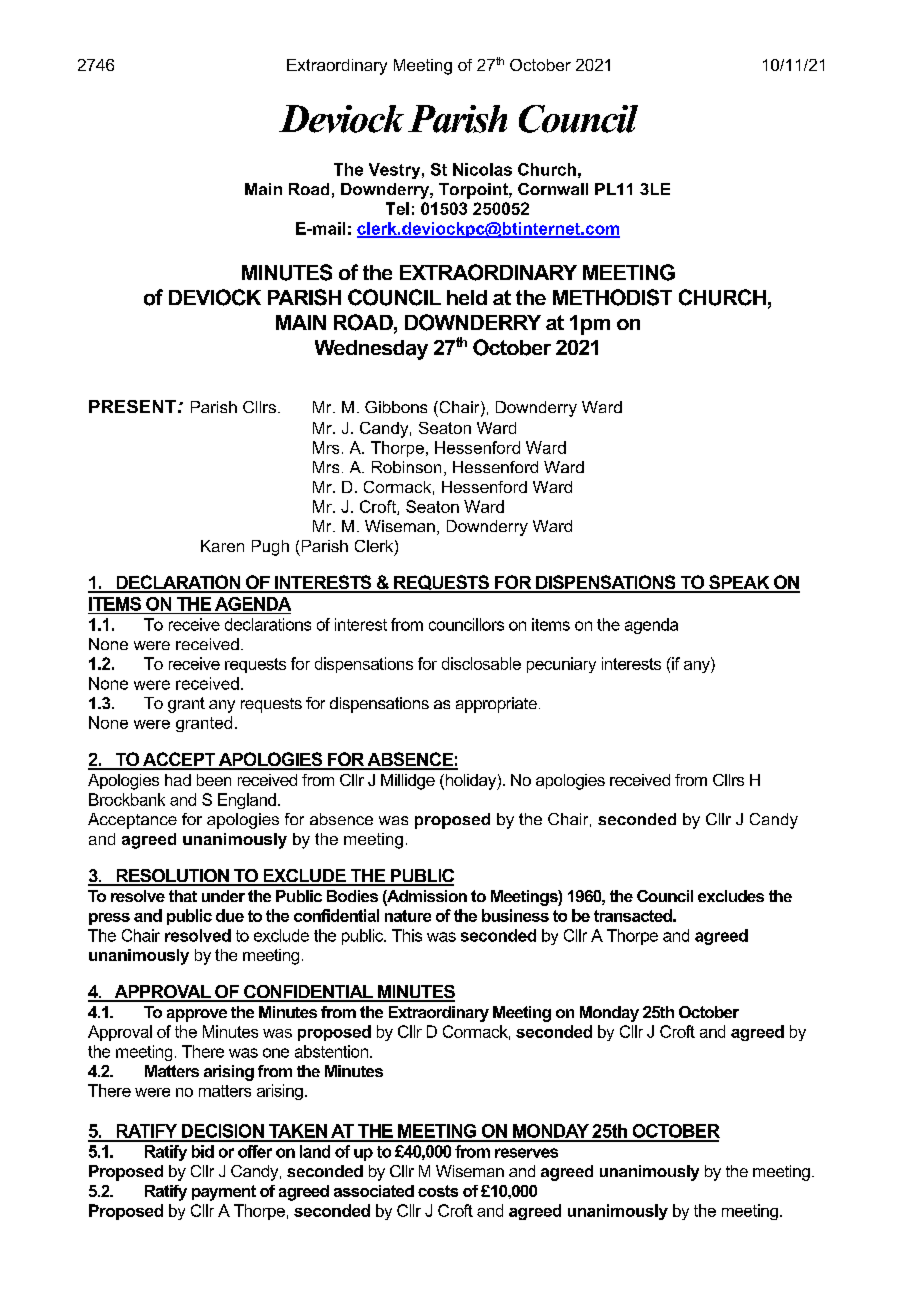 This image has height=1308, width=924. Describe the element at coordinates (438, 1191) in the image. I see `costs` at that location.
